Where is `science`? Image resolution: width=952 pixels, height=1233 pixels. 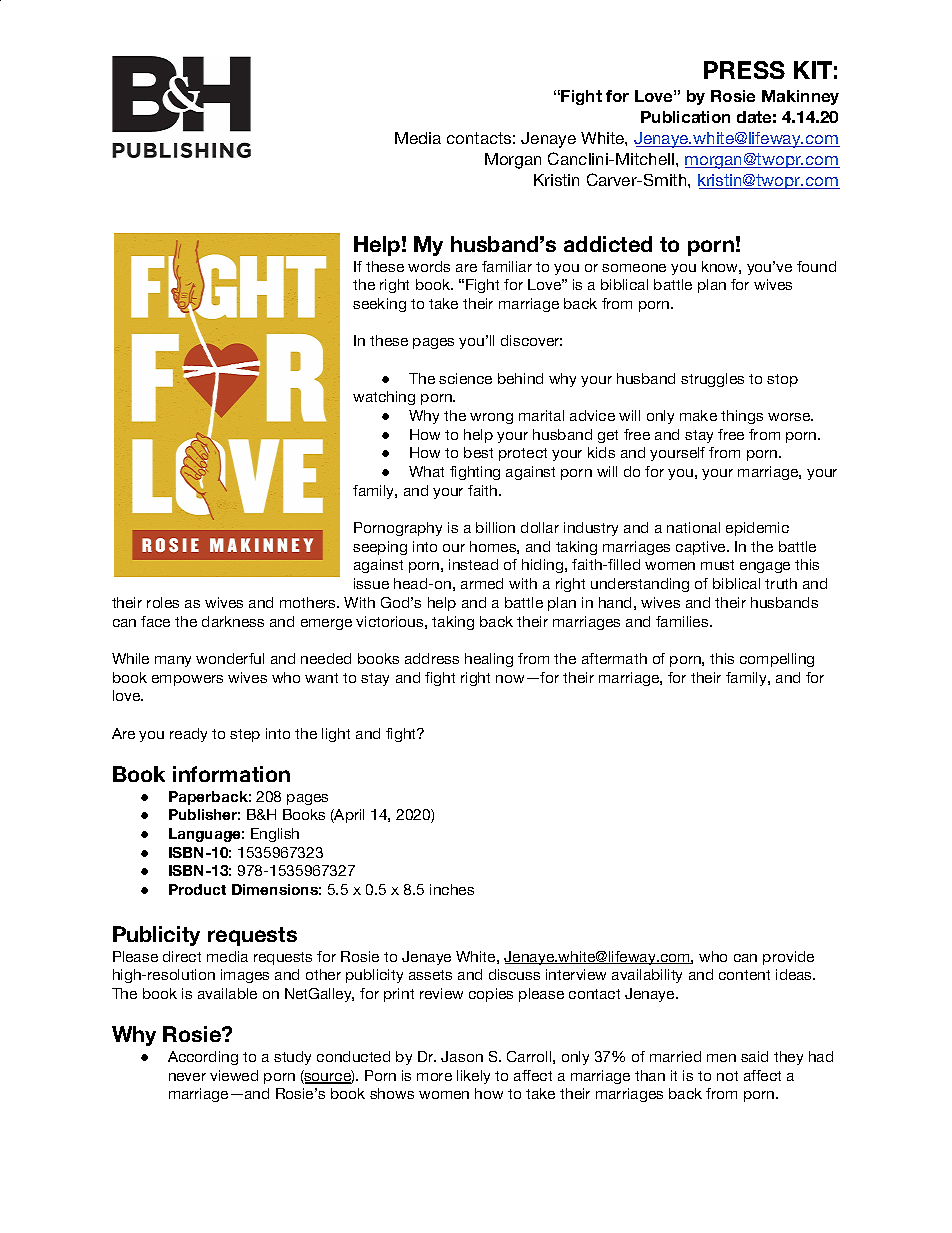 science is located at coordinates (465, 378).
